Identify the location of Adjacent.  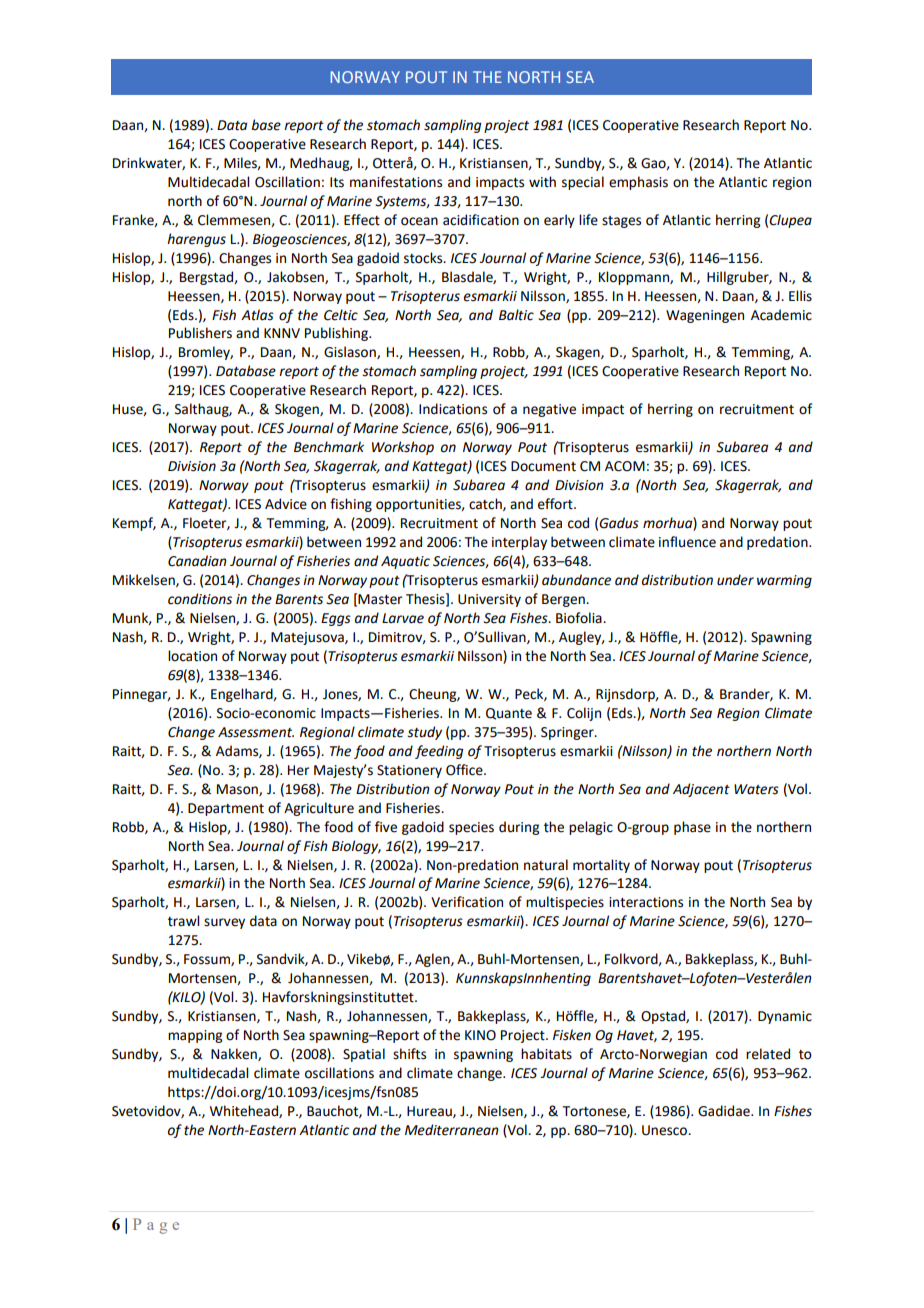
(701, 790).
